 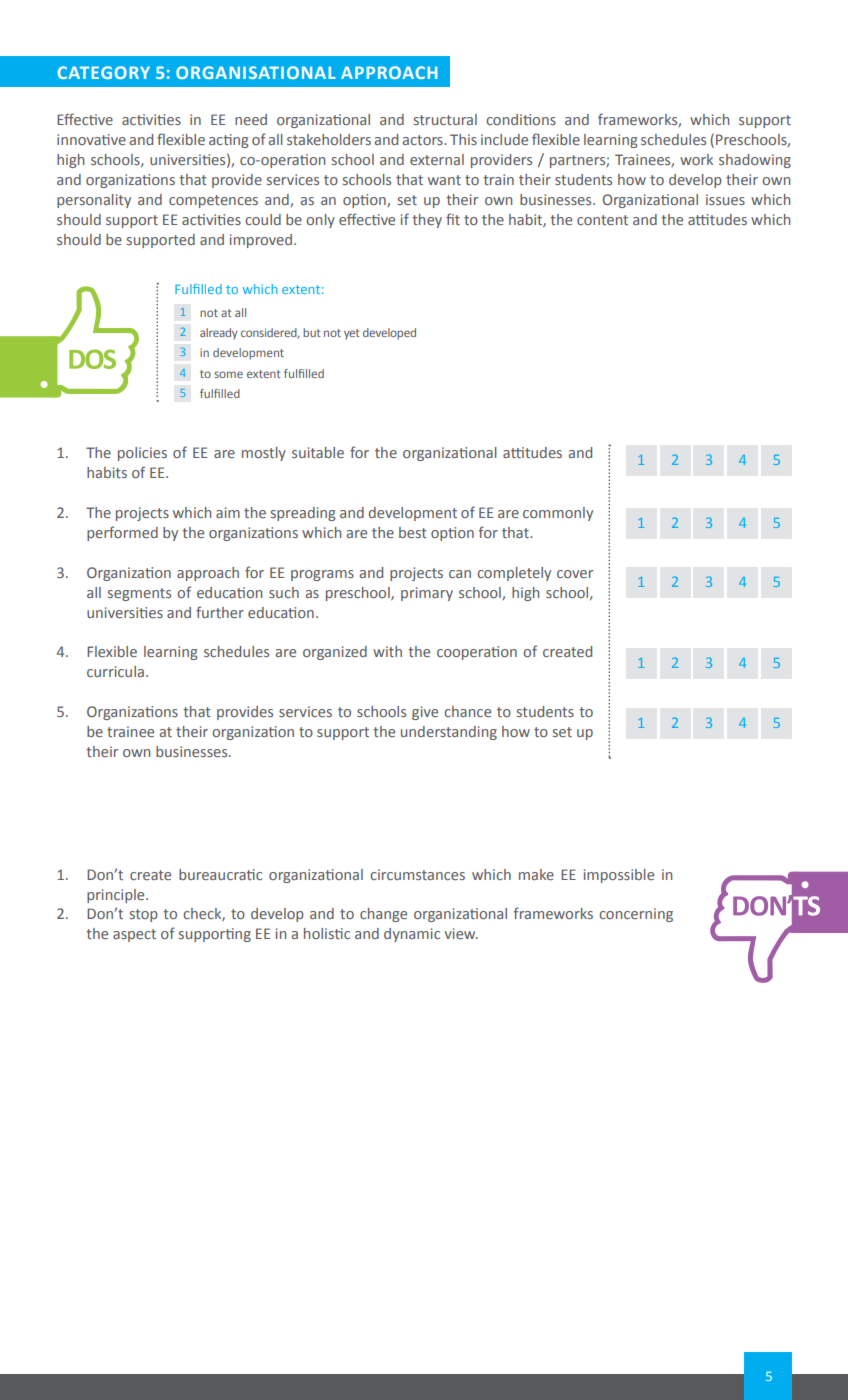 I want to click on Category, so click(x=104, y=72).
